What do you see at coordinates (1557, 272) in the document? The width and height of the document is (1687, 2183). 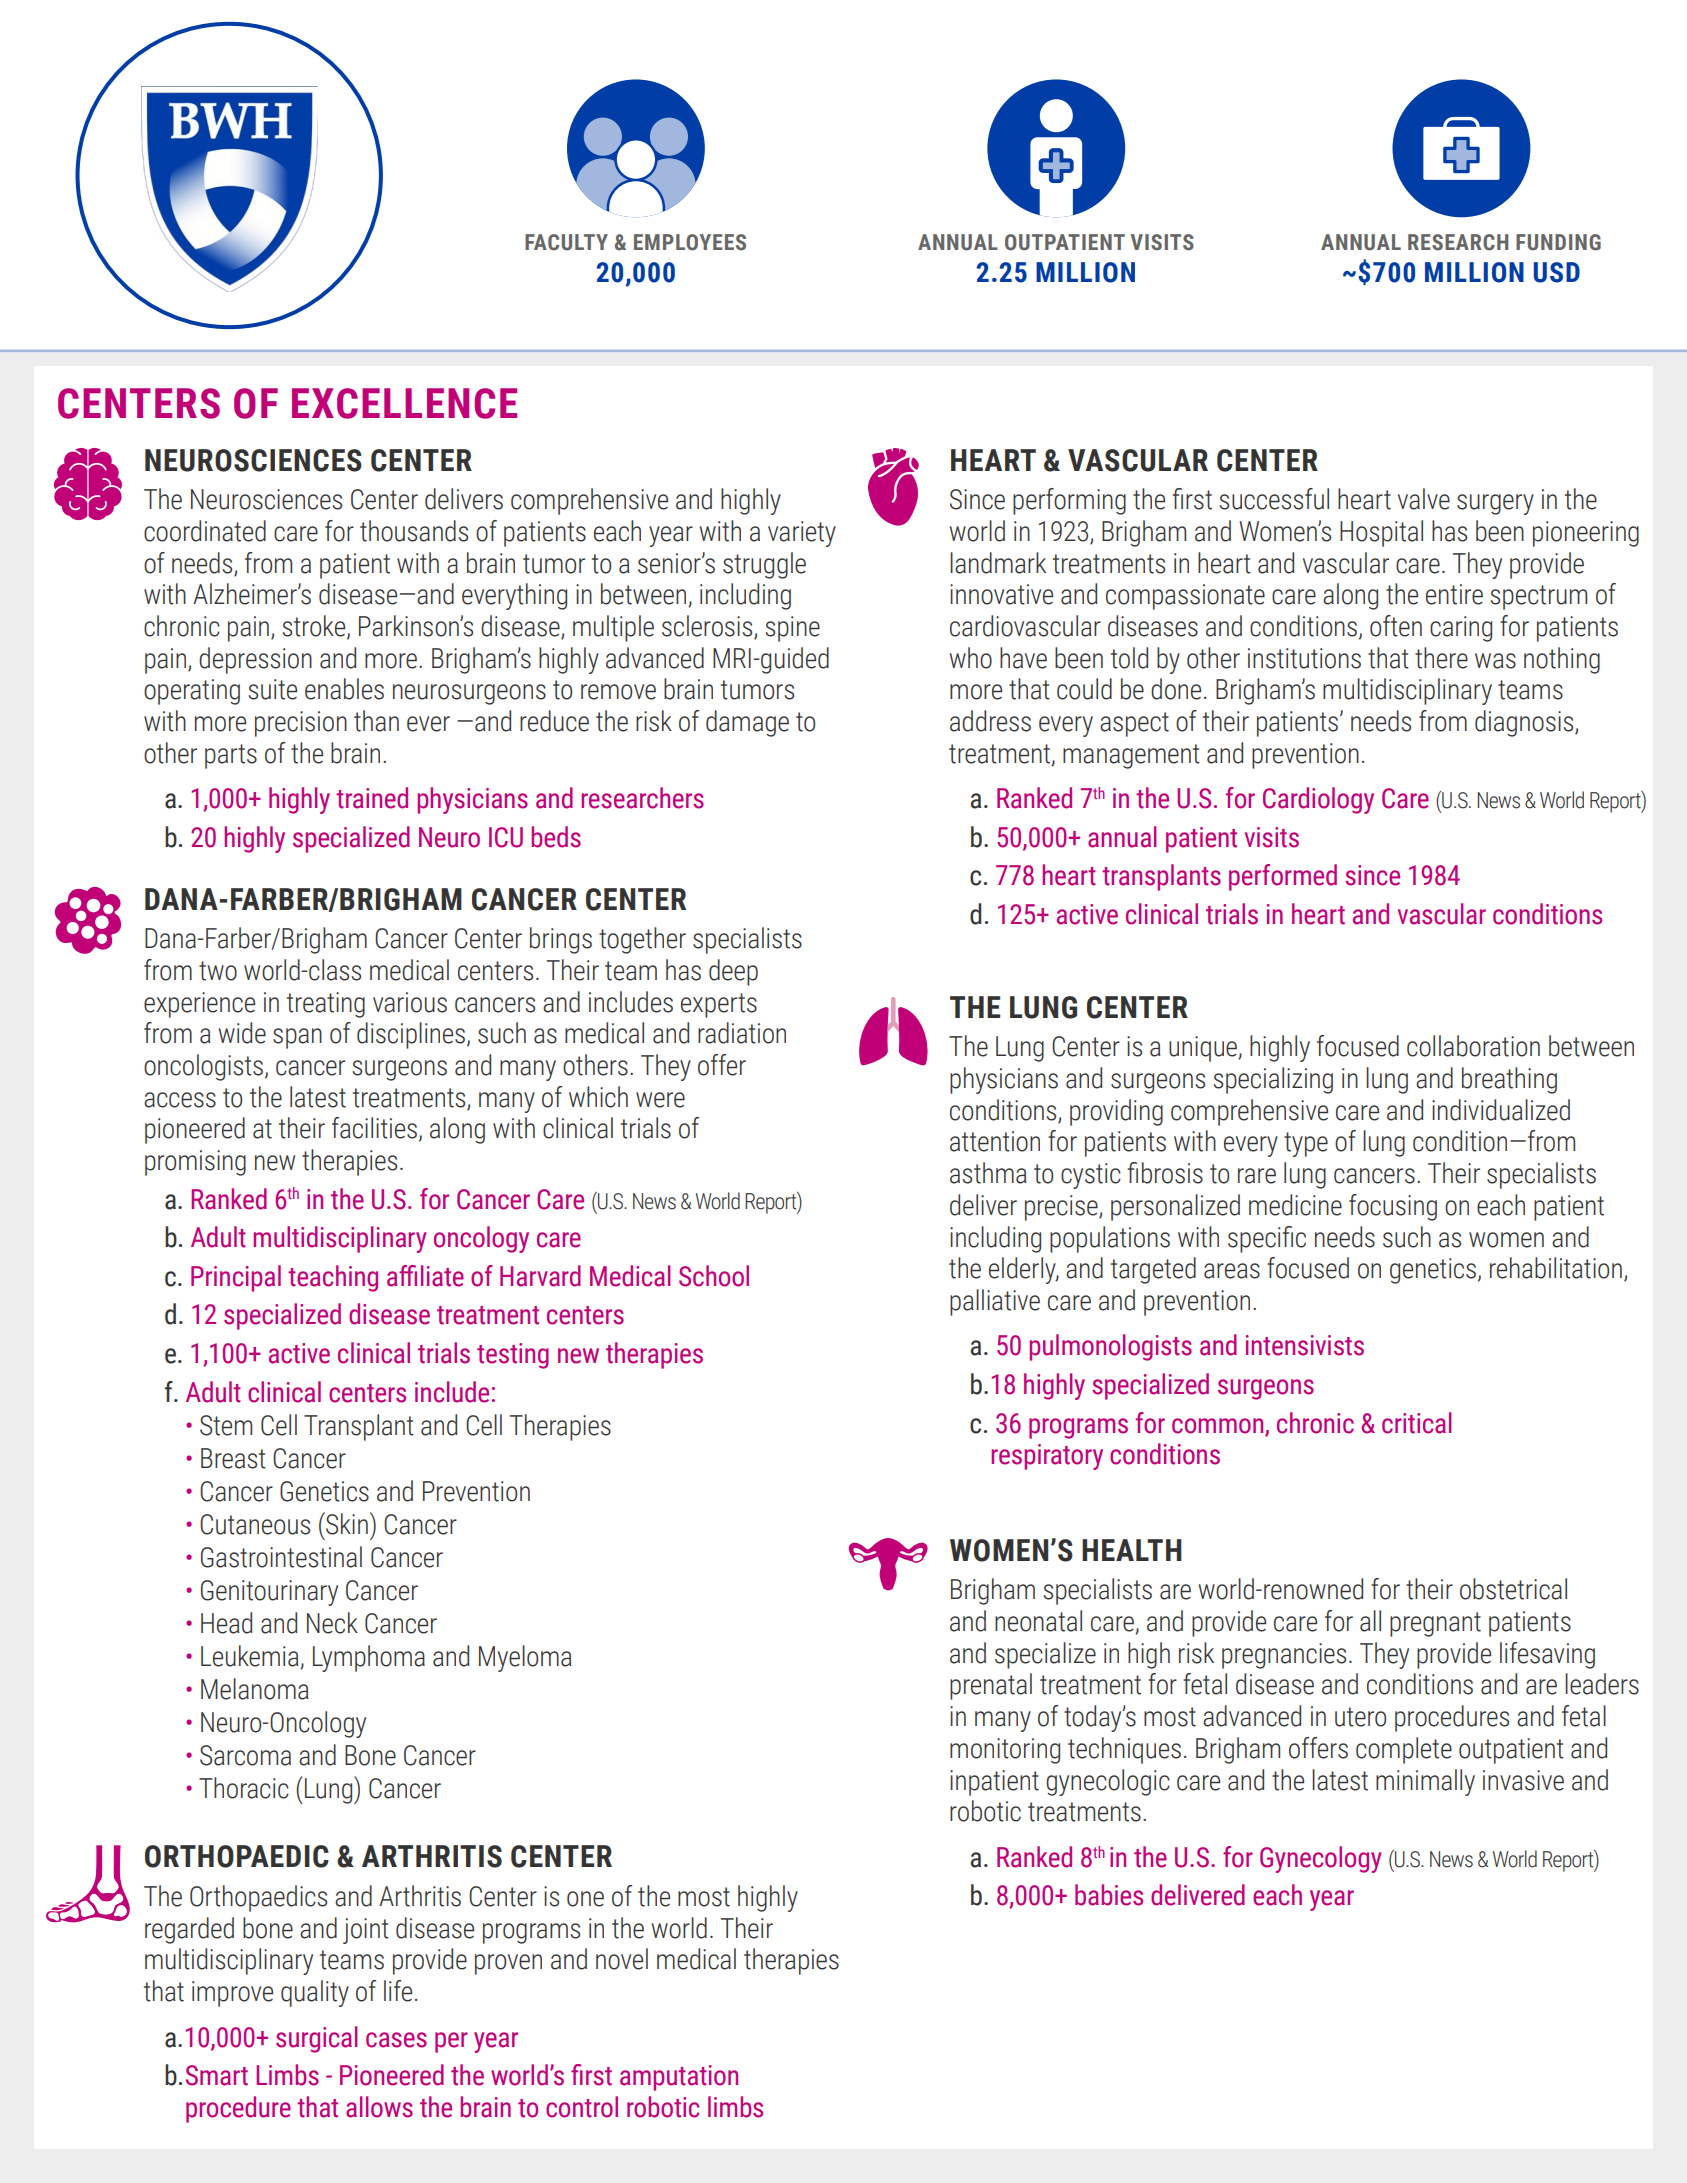 I see `USD` at bounding box center [1557, 272].
